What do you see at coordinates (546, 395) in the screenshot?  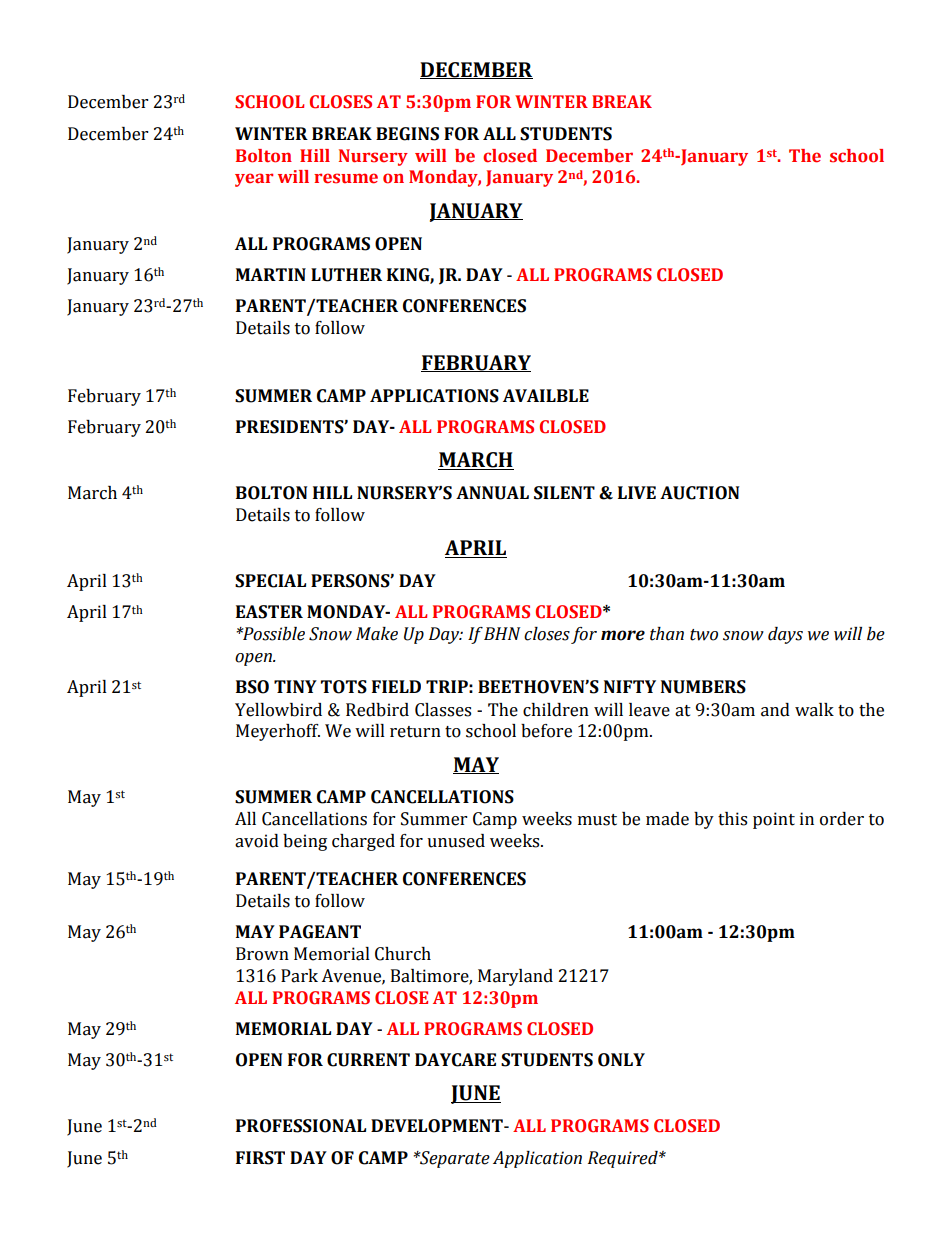 I see `AVAILBLE` at bounding box center [546, 395].
